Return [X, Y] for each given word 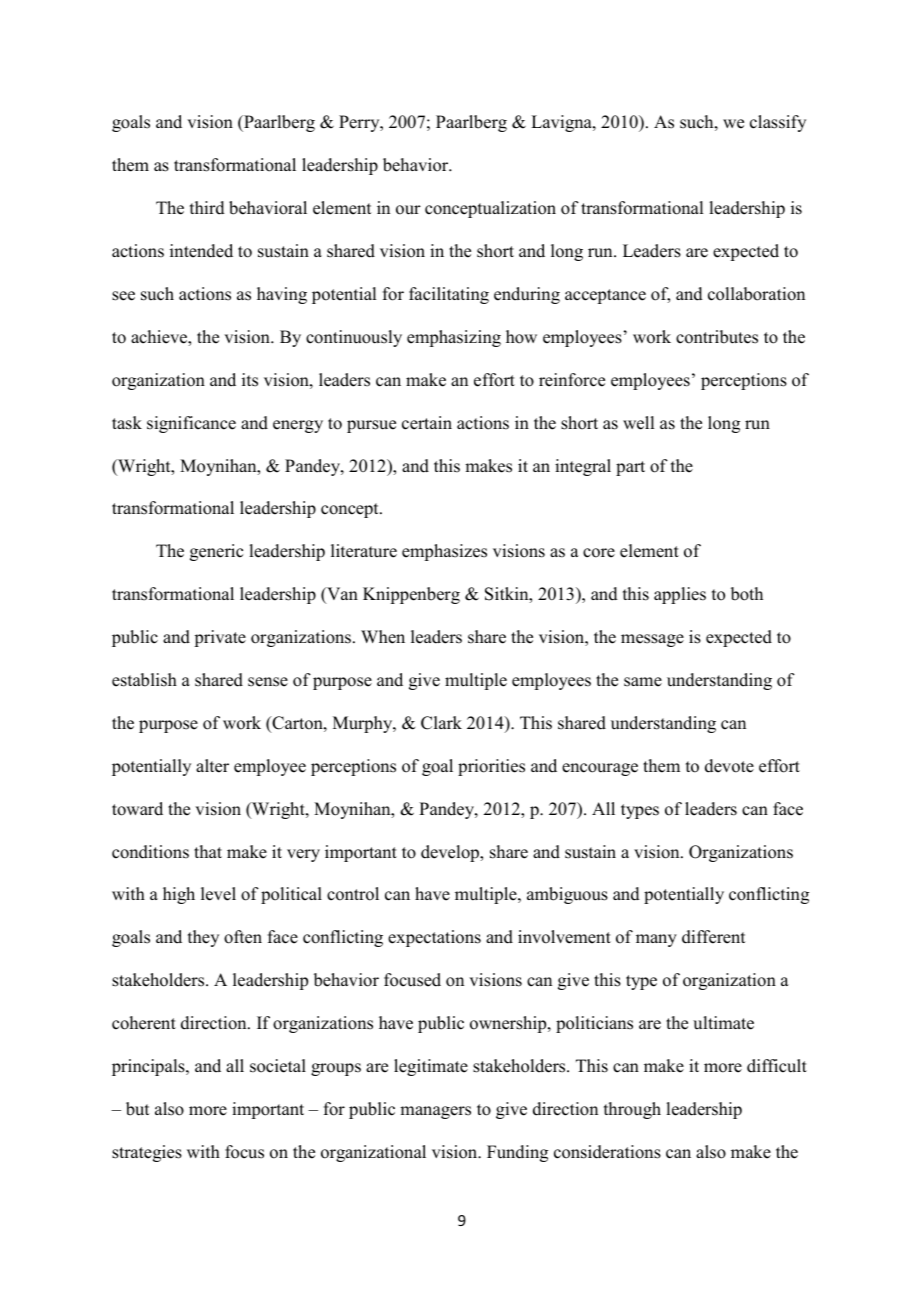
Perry [360, 123]
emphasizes [444, 552]
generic [216, 552]
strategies [147, 1153]
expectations [434, 938]
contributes [717, 337]
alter [212, 766]
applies [680, 595]
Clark [441, 723]
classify [778, 123]
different [713, 937]
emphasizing [454, 338]
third [207, 208]
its [250, 380]
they [203, 938]
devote [729, 766]
